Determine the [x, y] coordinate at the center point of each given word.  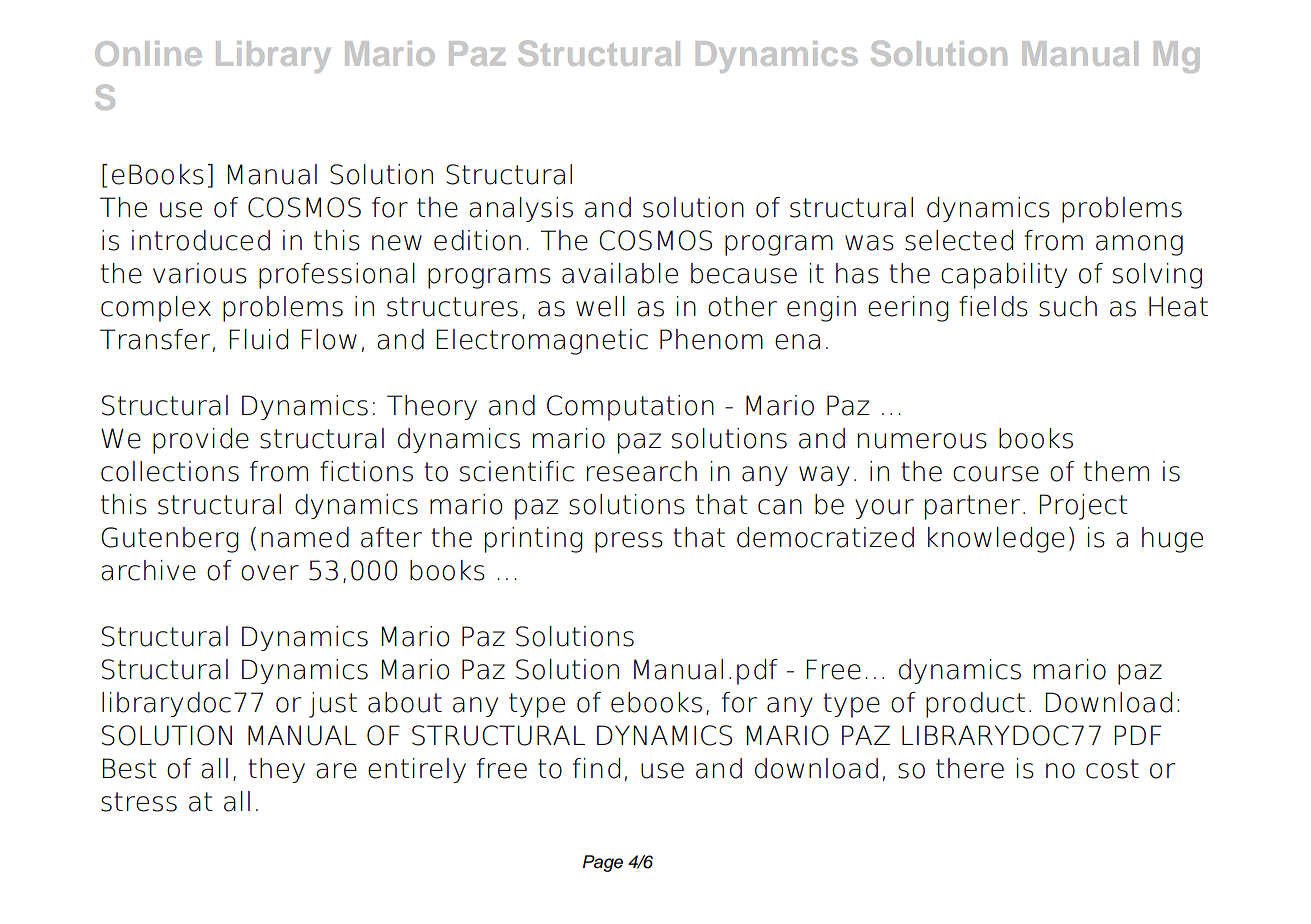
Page [603, 863]
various [200, 273]
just [333, 705]
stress [139, 802]
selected [959, 240]
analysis [521, 209]
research [642, 471]
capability [1004, 276]
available [620, 273]
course [996, 474]
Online [148, 53]
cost [1112, 769]
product [975, 705]
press [629, 542]
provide [201, 441]
